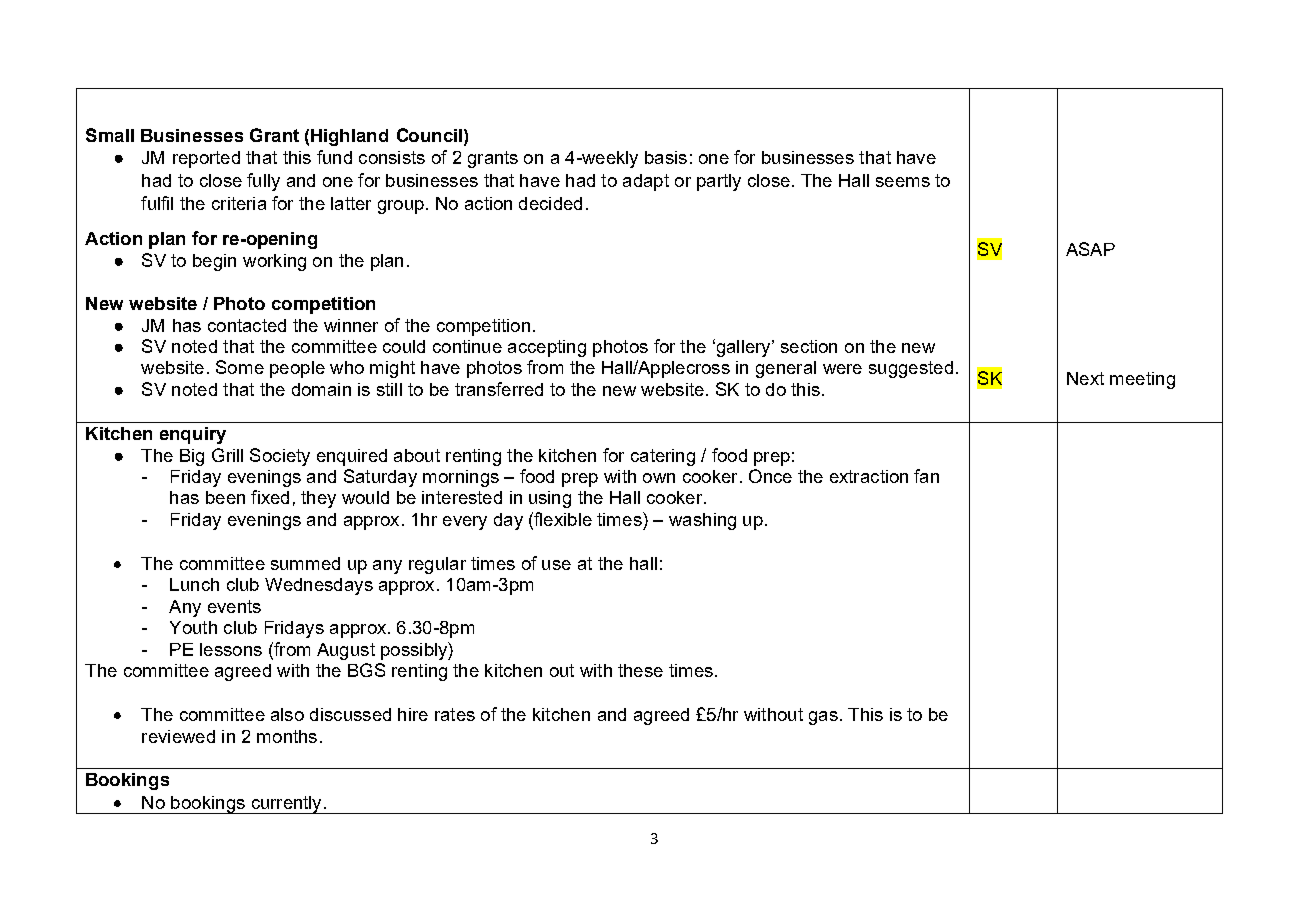 Image resolution: width=1308 pixels, height=924 pixels. Describe the element at coordinates (240, 367) in the screenshot. I see `Some` at that location.
